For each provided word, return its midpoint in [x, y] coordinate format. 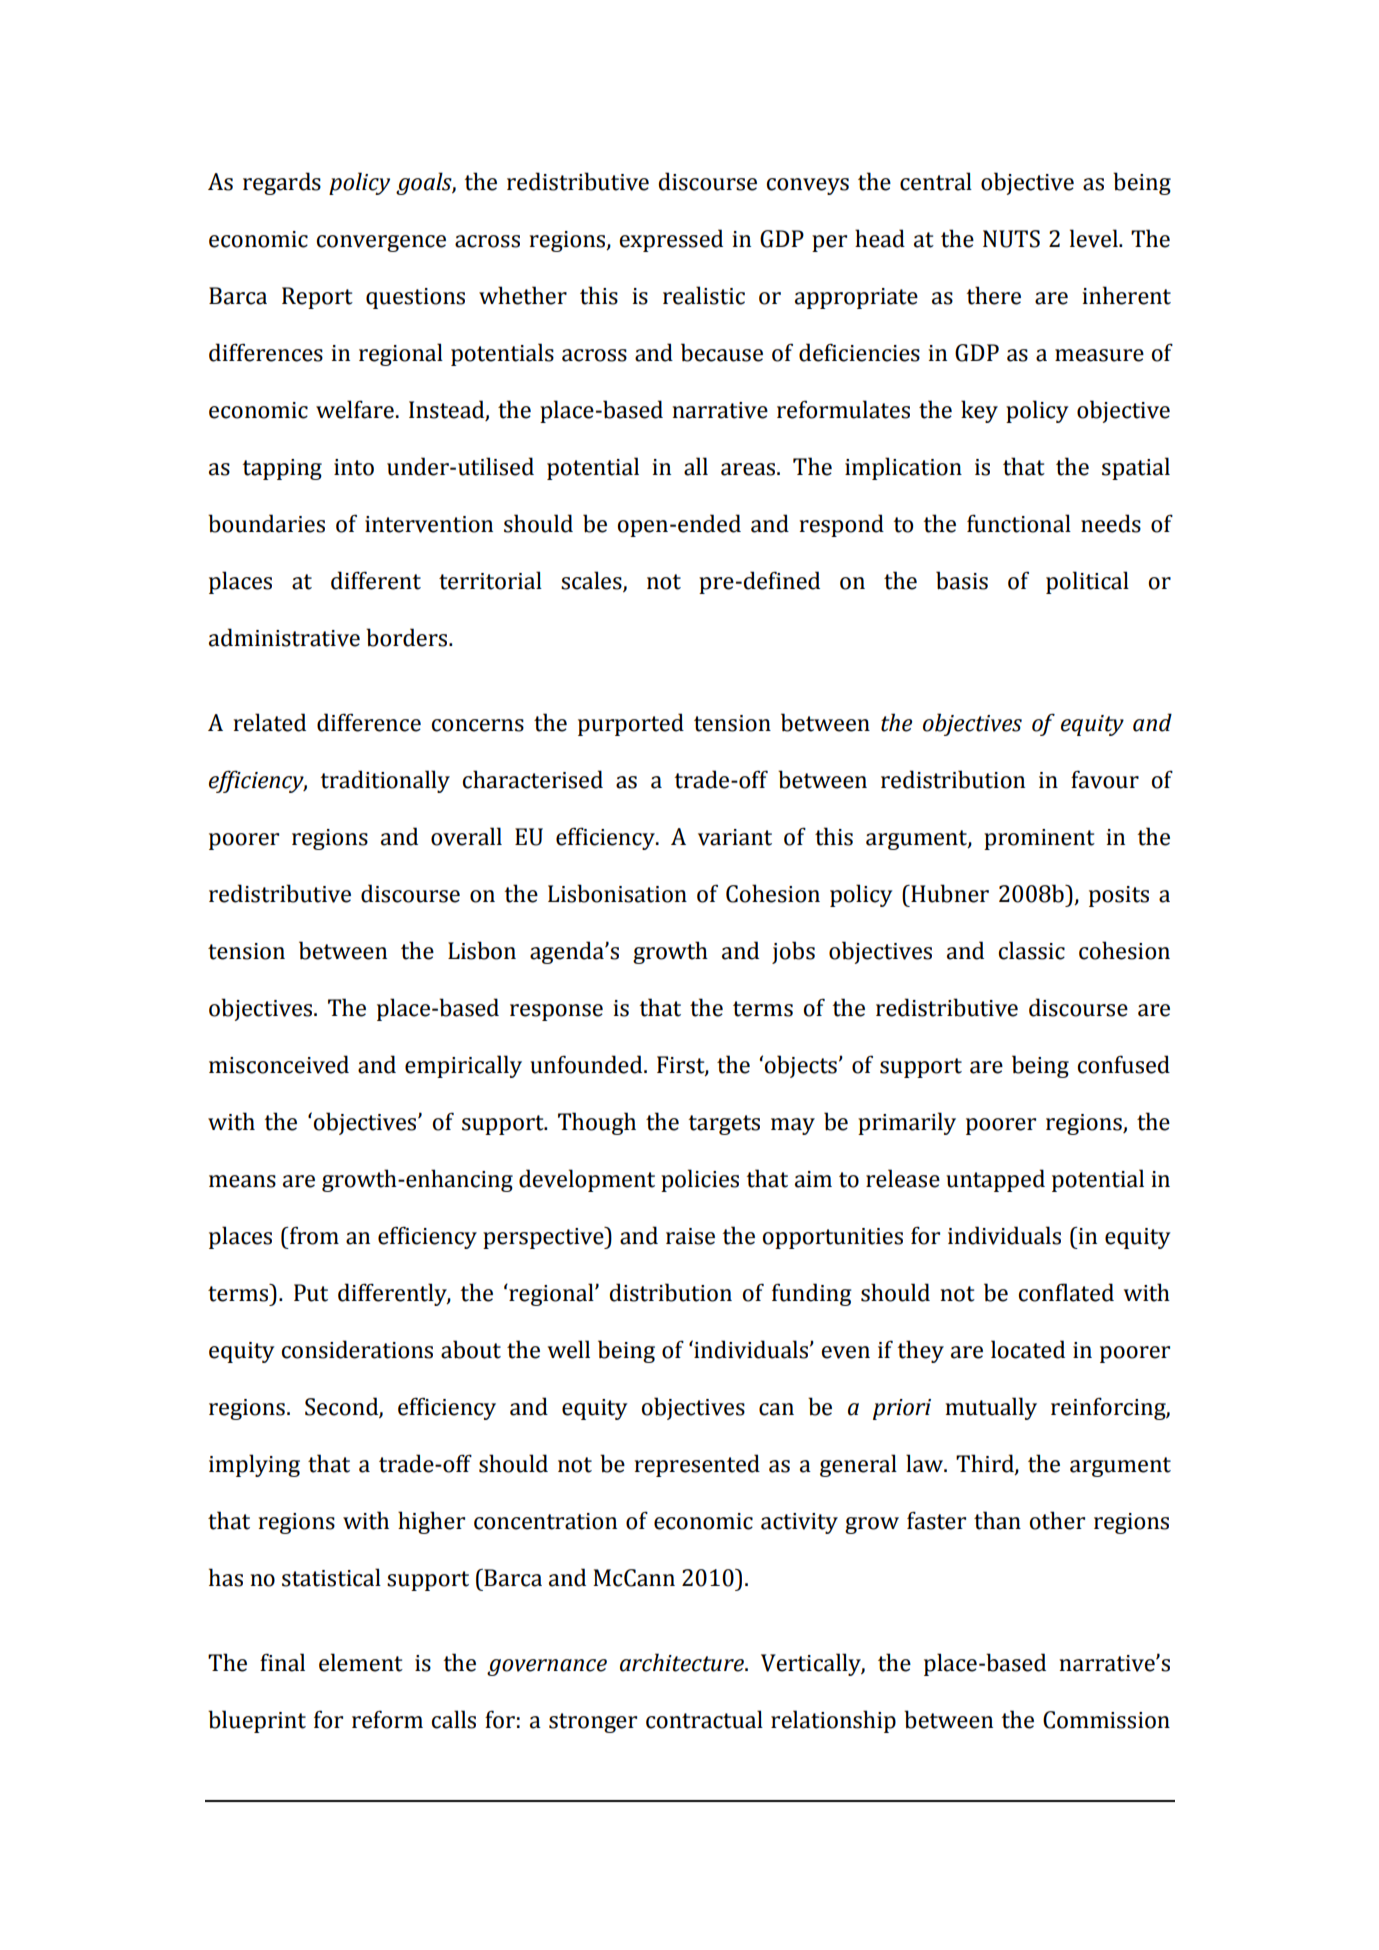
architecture [683, 1662]
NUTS [1011, 239]
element [361, 1662]
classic [1032, 950]
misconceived [279, 1064]
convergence [381, 243]
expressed [671, 240]
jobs [793, 952]
